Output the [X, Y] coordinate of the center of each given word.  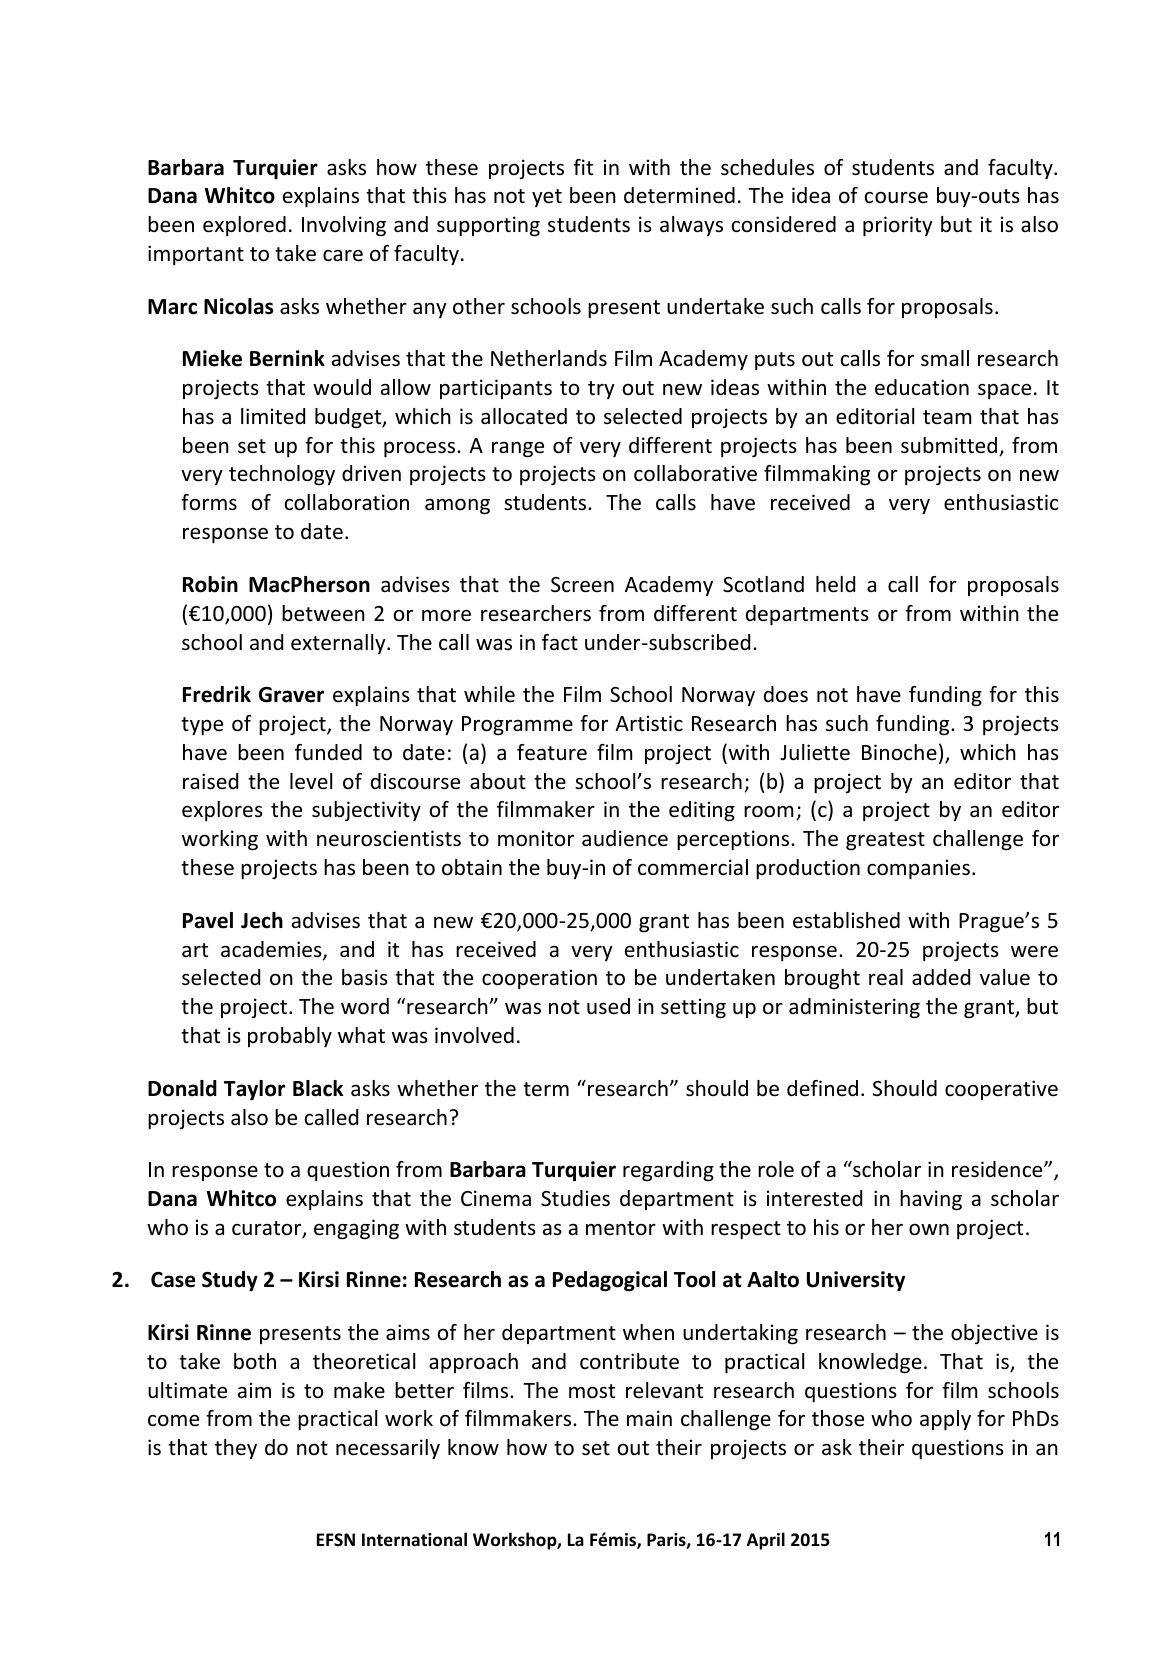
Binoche [899, 752]
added [941, 977]
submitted [950, 446]
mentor [621, 1228]
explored [244, 226]
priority [898, 226]
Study [230, 1281]
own [929, 1230]
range [518, 450]
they [236, 1449]
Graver [291, 695]
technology [282, 475]
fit [583, 167]
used [608, 1006]
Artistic [649, 723]
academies [272, 950]
